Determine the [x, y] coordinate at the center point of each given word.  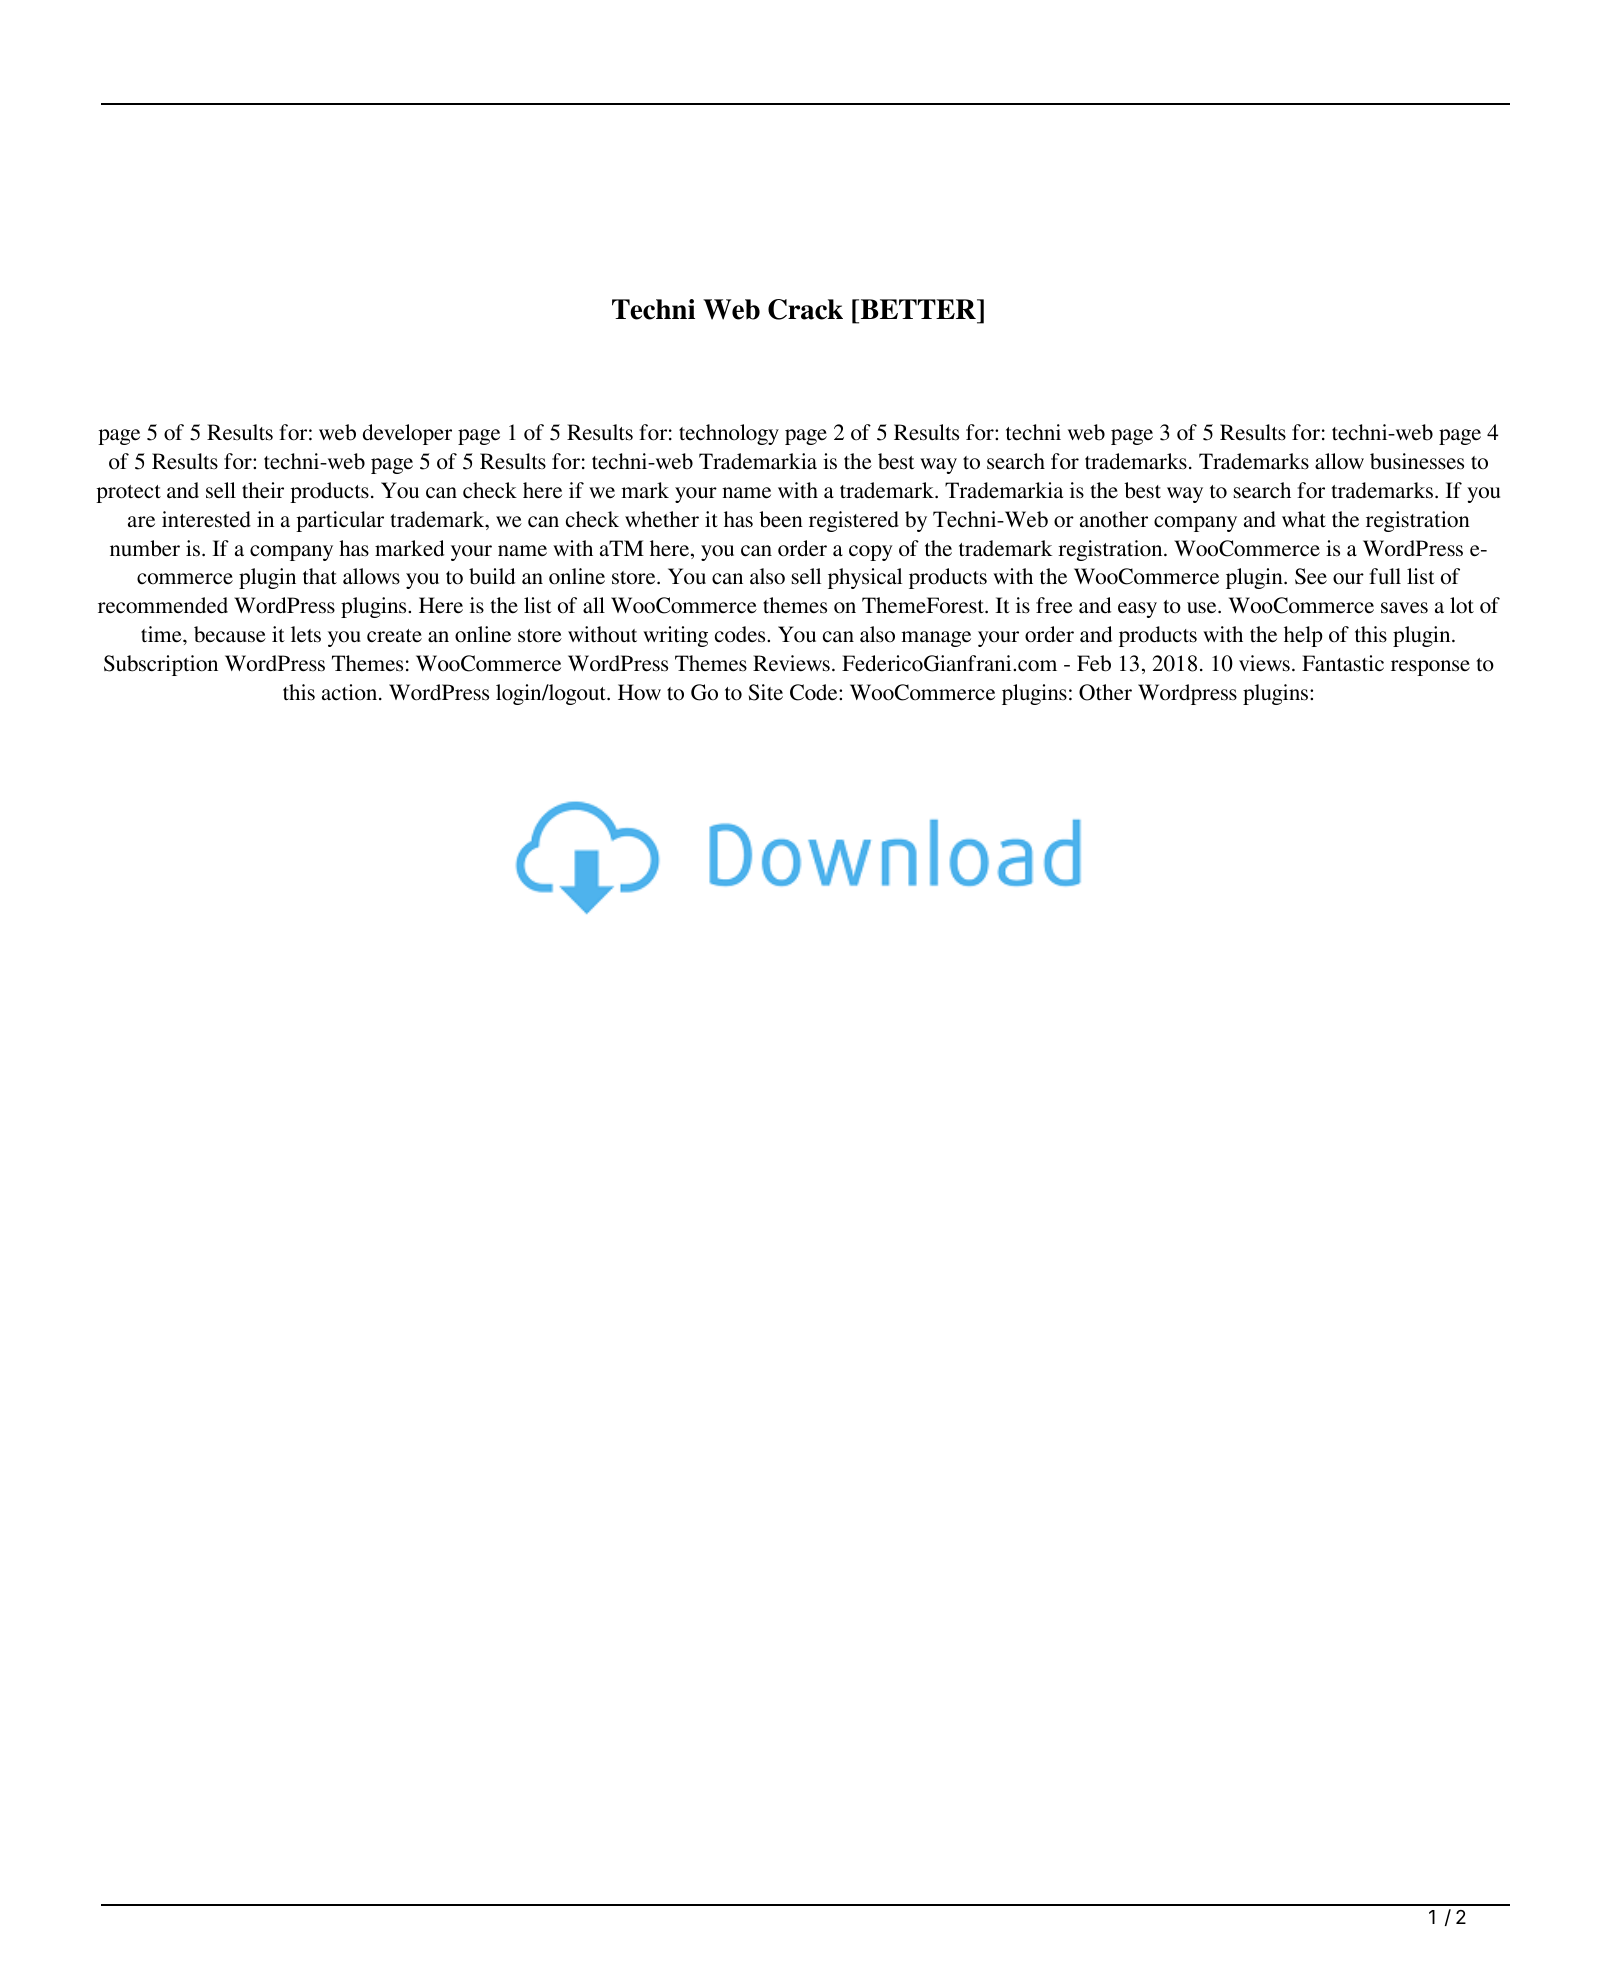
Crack [805, 309]
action [351, 692]
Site [766, 692]
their [263, 490]
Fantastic [1343, 663]
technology [729, 434]
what [1304, 519]
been [781, 519]
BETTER [918, 309]
